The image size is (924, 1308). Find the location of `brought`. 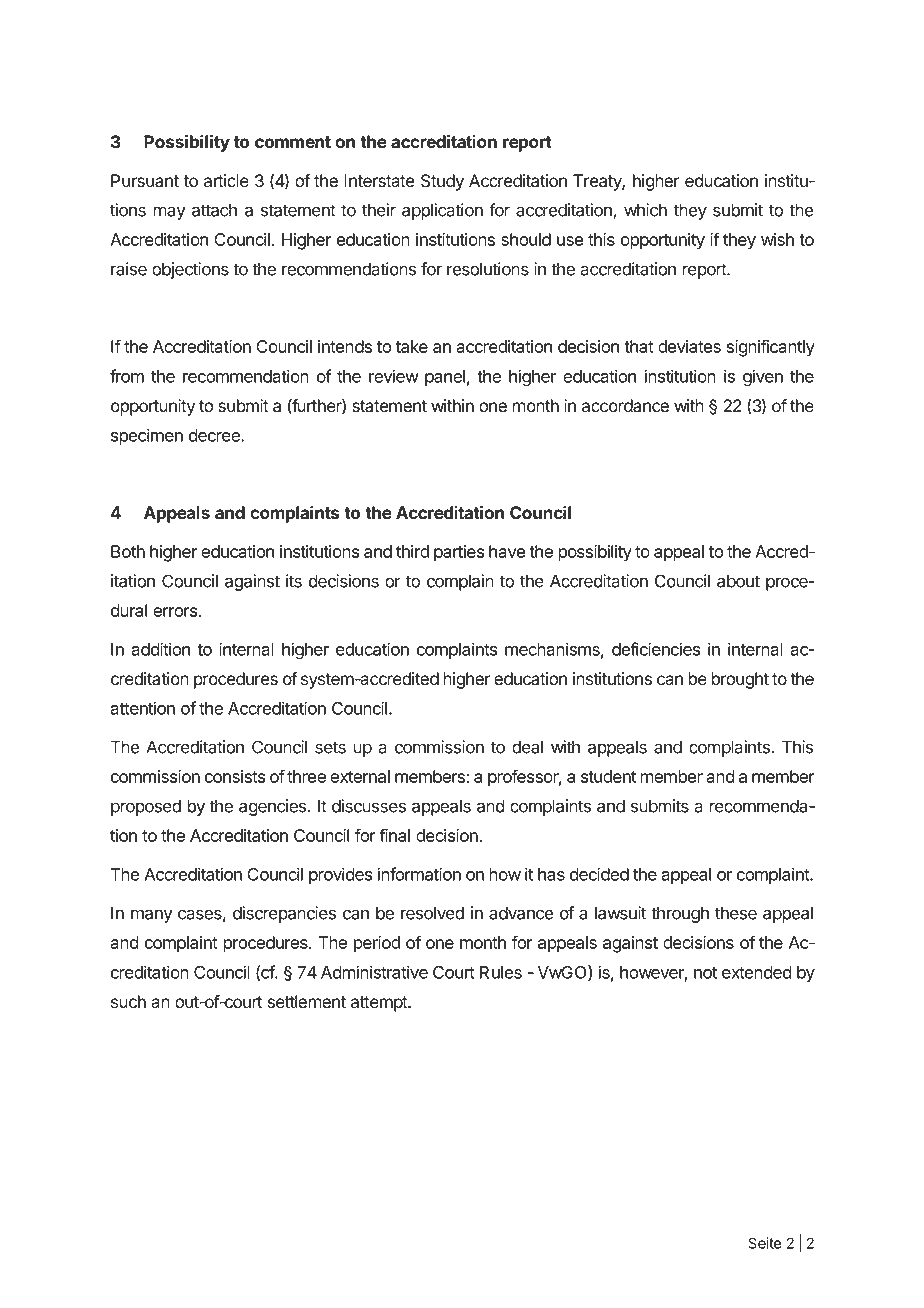

brought is located at coordinates (740, 680).
